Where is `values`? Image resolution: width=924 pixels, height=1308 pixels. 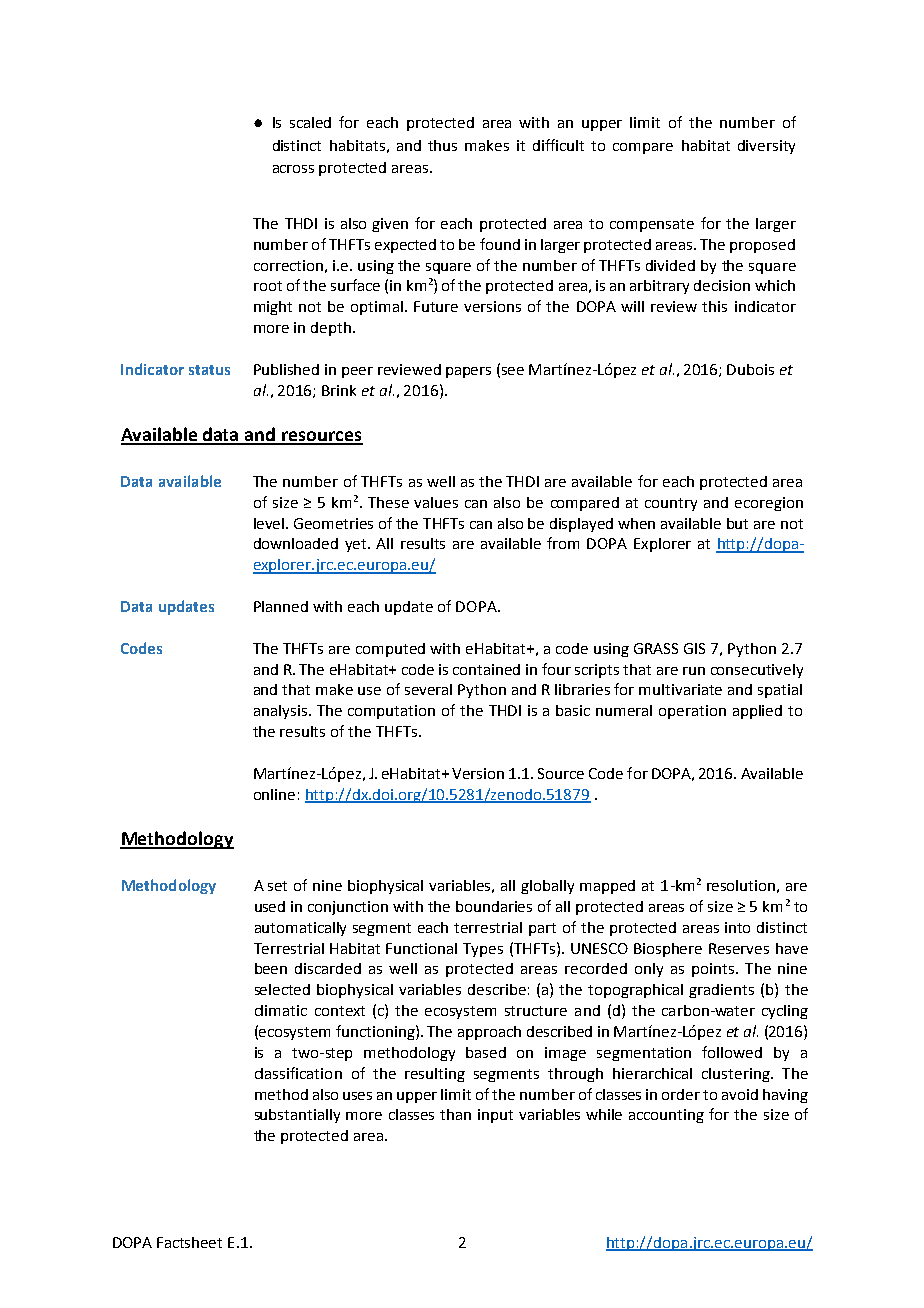 values is located at coordinates (436, 502).
